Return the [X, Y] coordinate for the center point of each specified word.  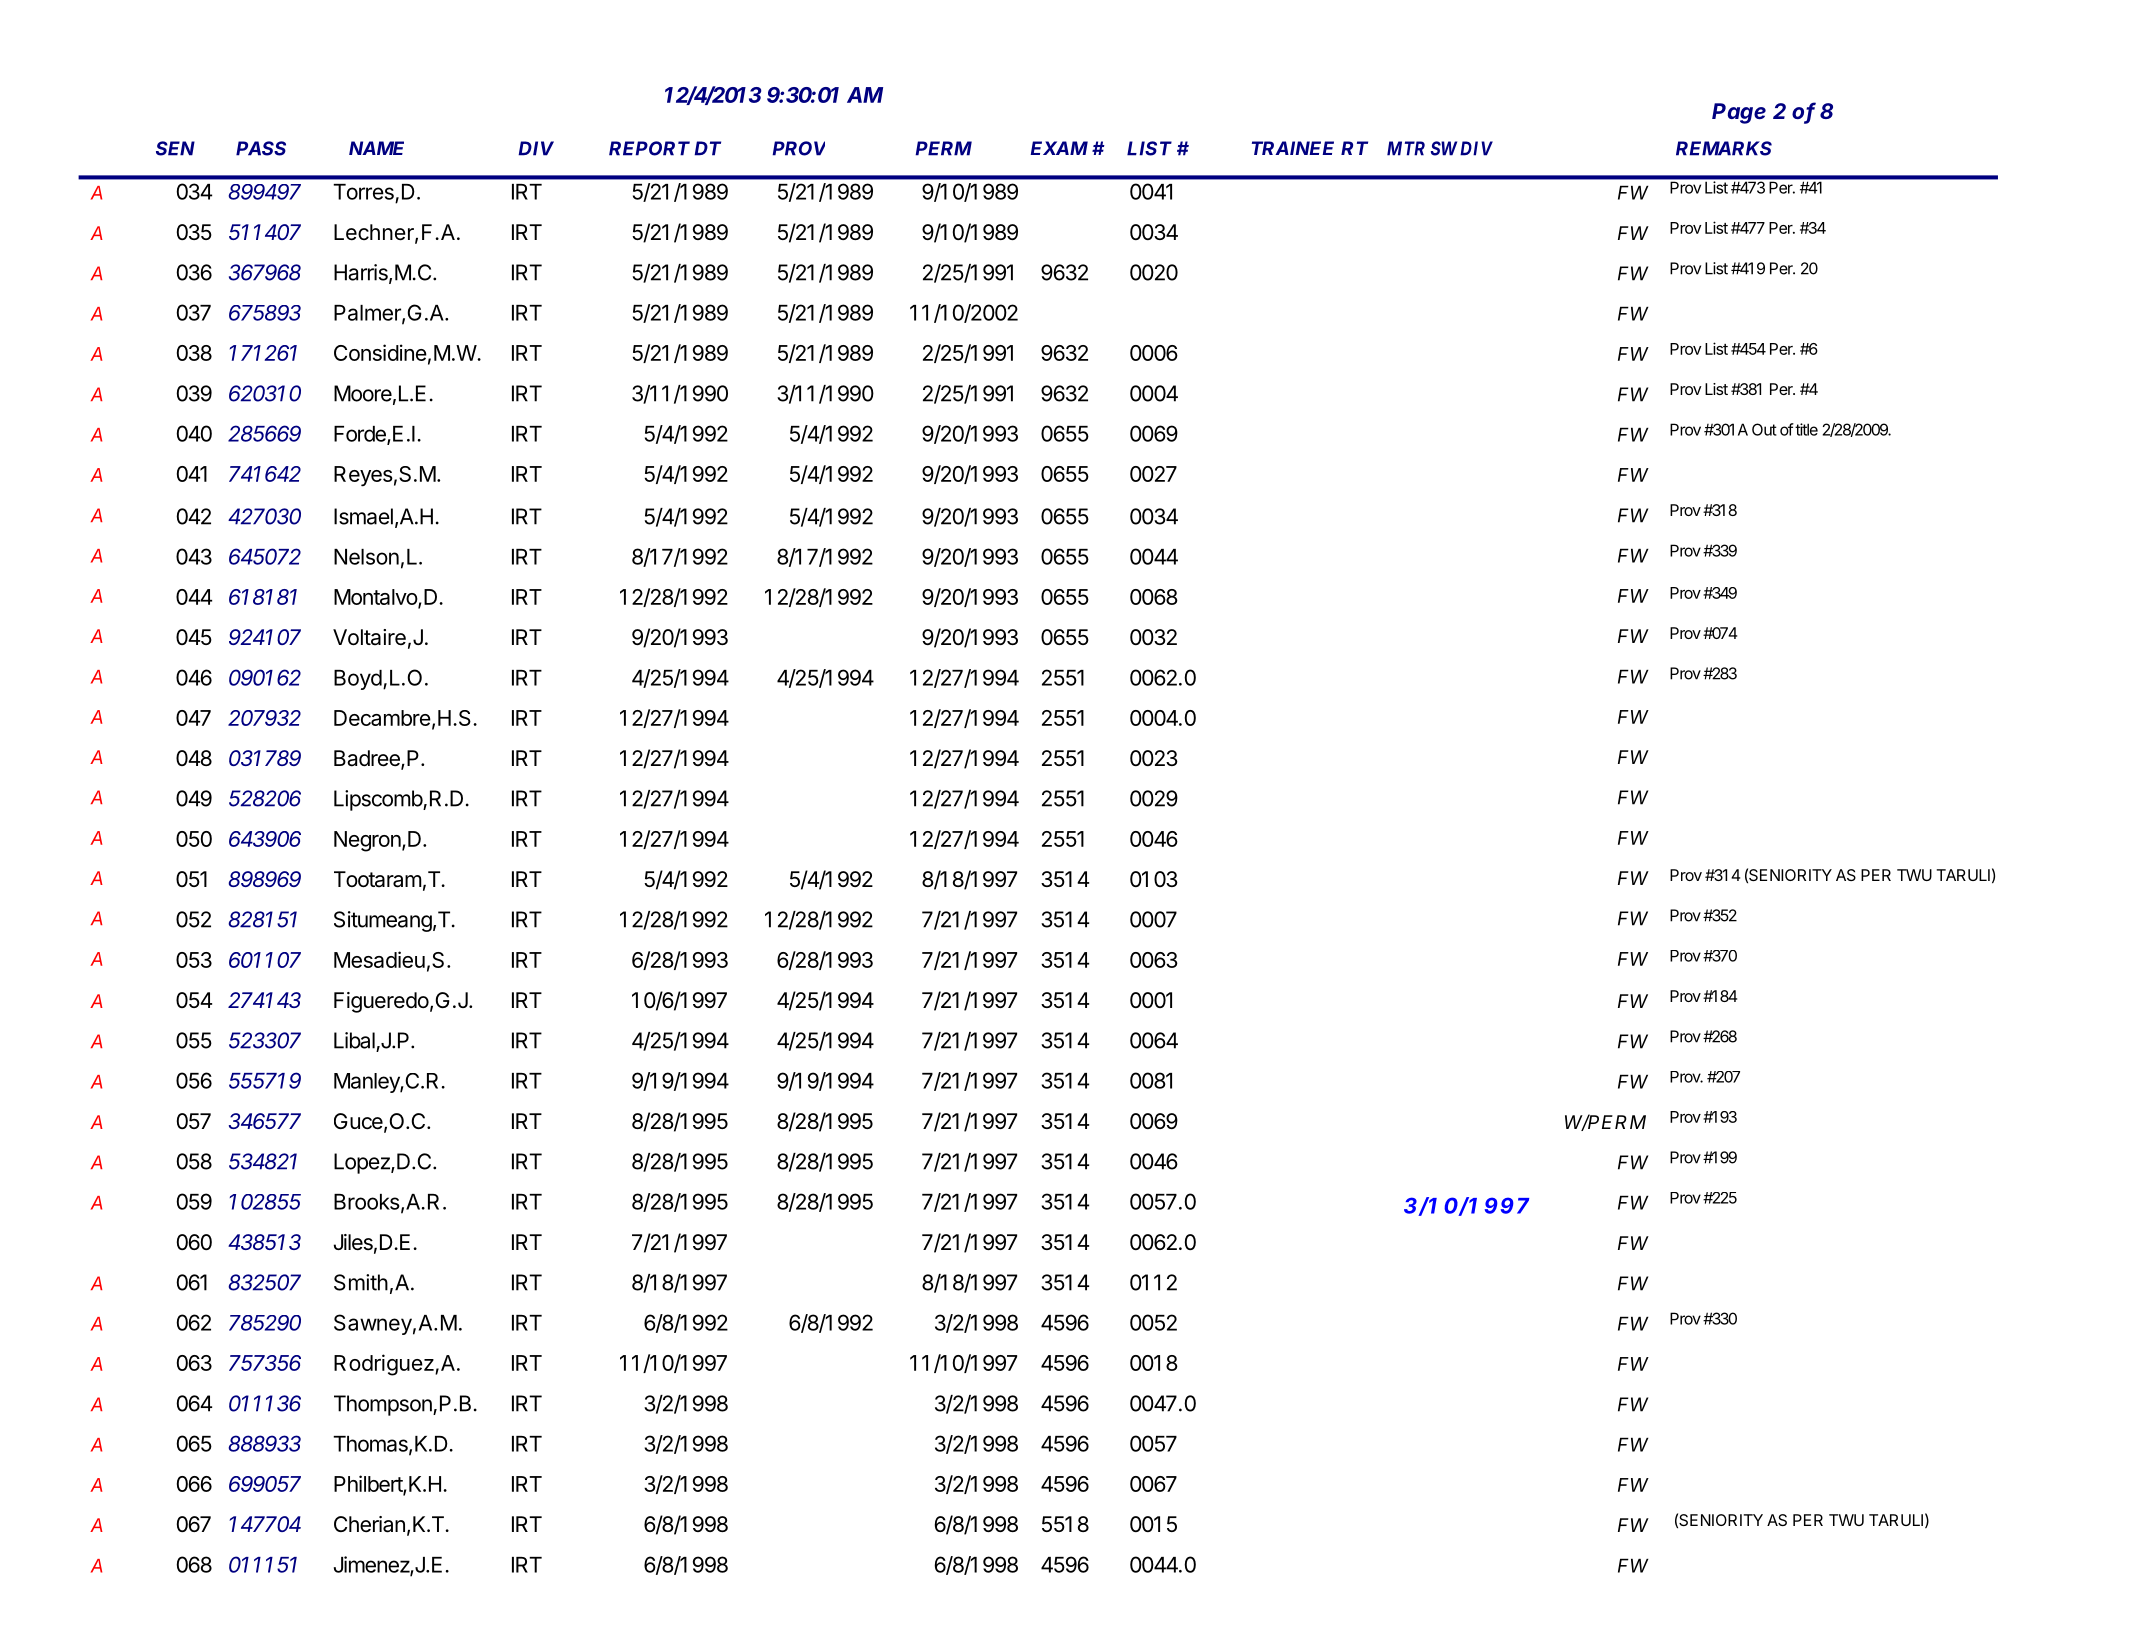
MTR [1406, 148]
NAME [376, 148]
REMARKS [1724, 148]
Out [1764, 429]
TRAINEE [1293, 148]
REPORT [649, 148]
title [1805, 429]
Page [1739, 113]
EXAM [1059, 148]
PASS [261, 148]
